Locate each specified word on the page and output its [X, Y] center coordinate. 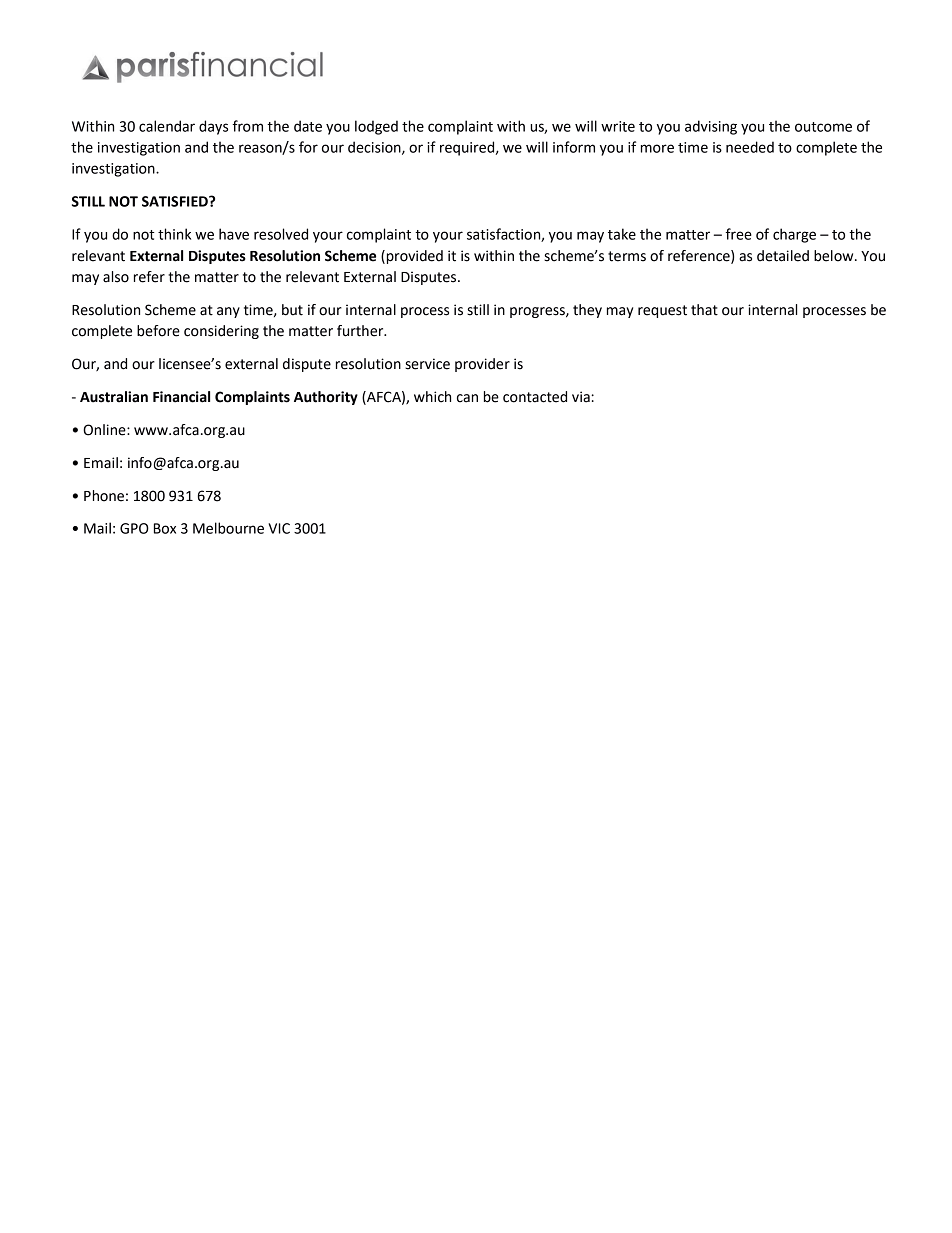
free [738, 234]
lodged [376, 127]
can [467, 398]
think [174, 234]
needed [750, 147]
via [581, 397]
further [361, 331]
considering [221, 332]
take [622, 234]
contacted [535, 397]
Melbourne [228, 528]
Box [165, 528]
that [704, 310]
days [213, 127]
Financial [181, 397]
